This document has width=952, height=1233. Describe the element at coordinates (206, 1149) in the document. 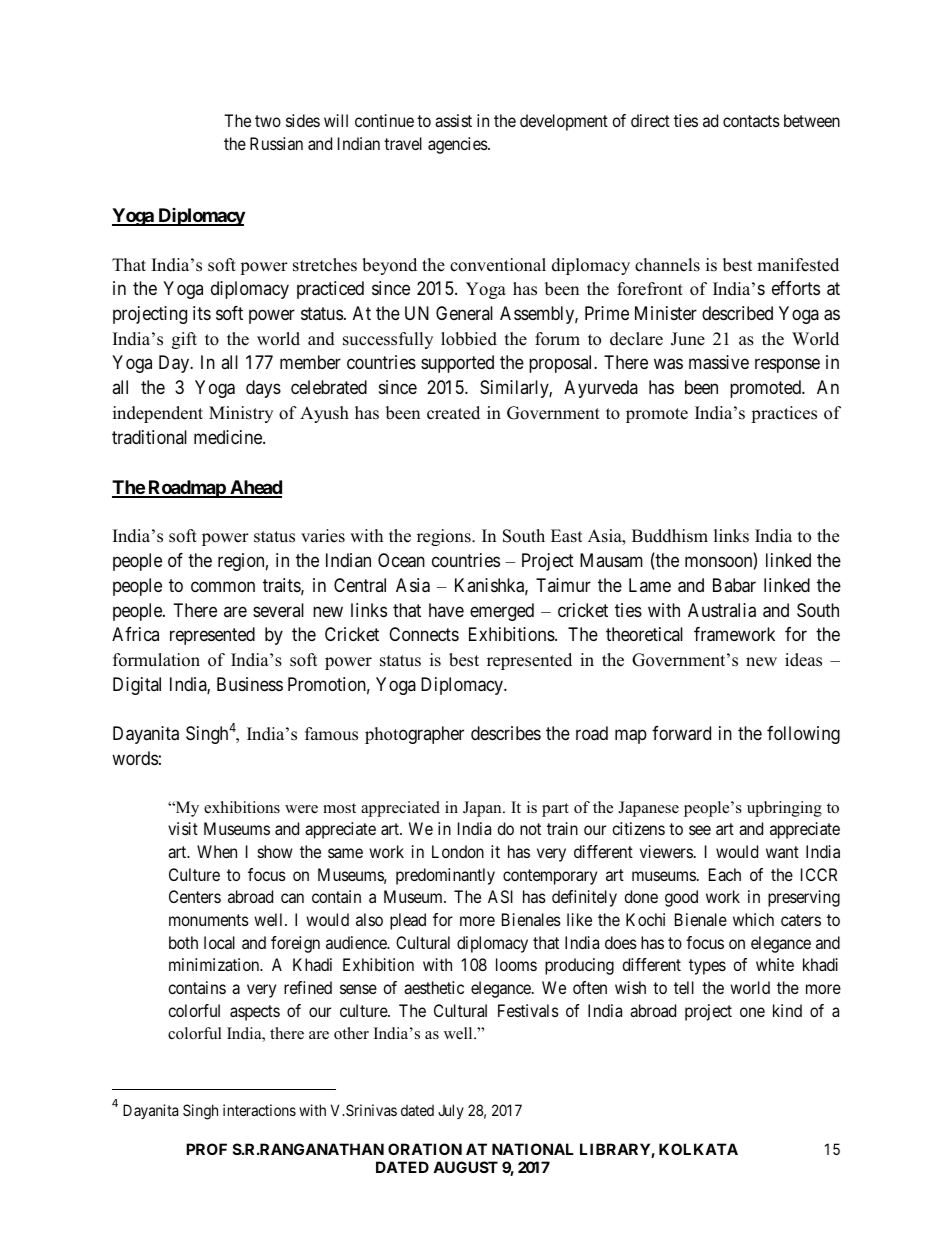

I see `PROF` at that location.
